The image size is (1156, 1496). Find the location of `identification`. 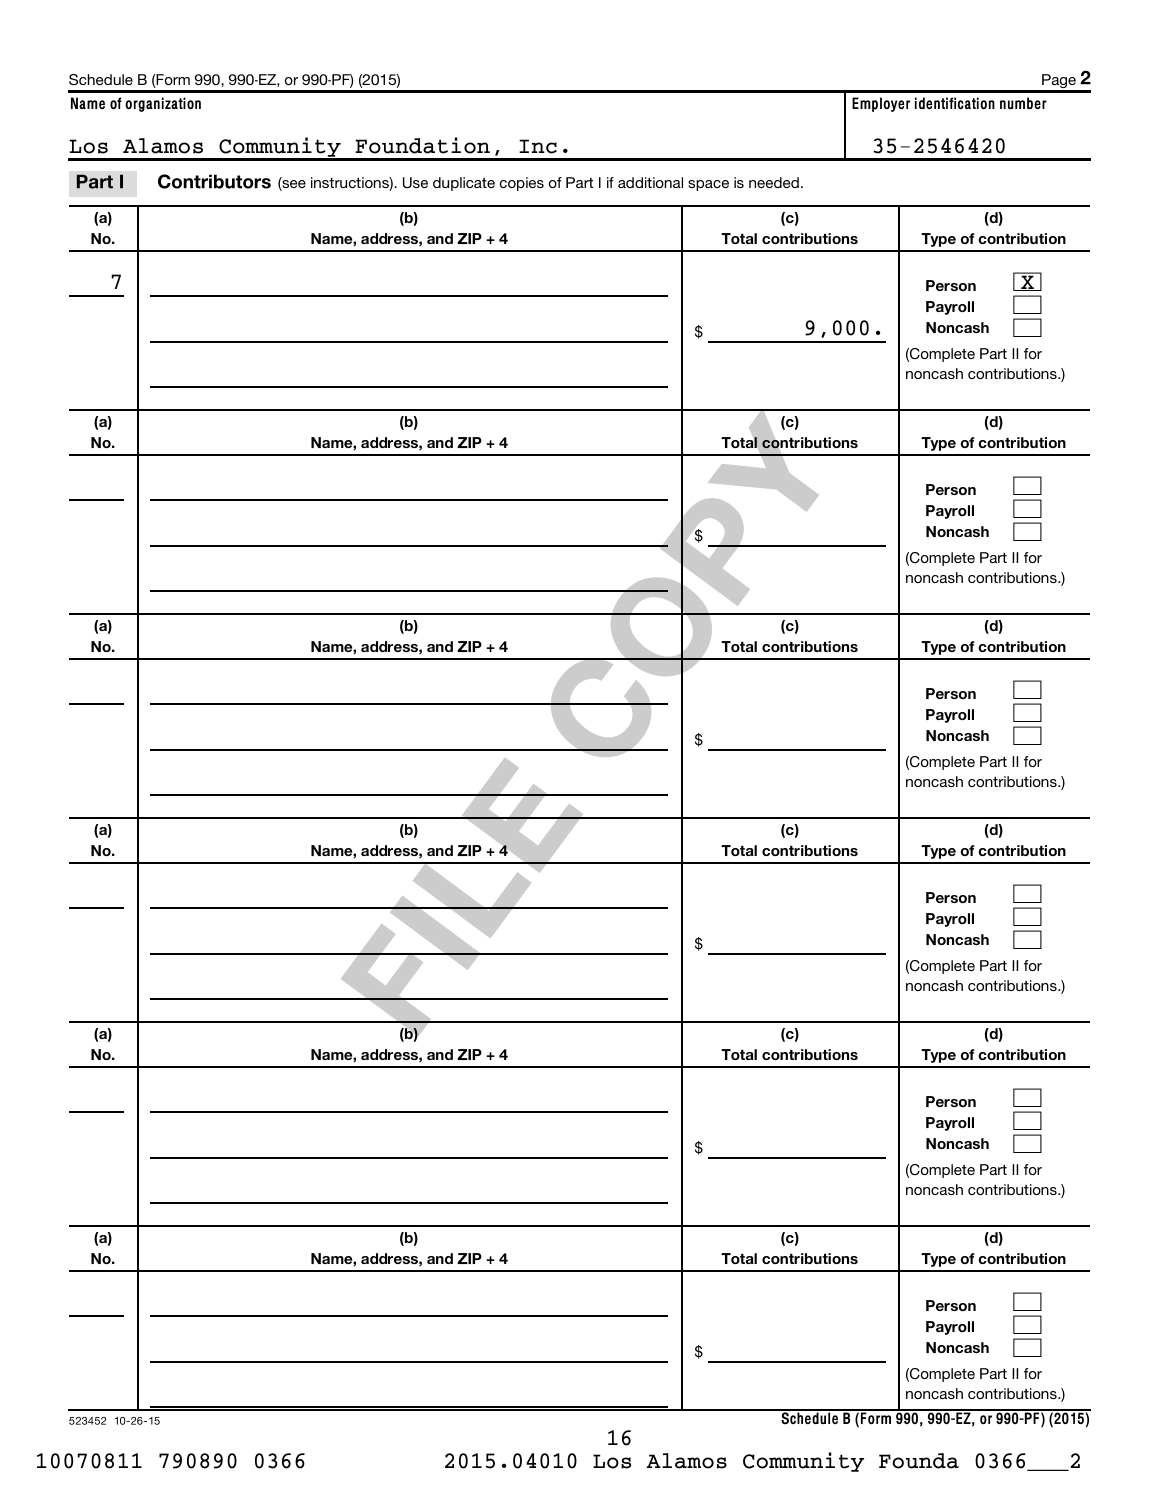

identification is located at coordinates (955, 103).
